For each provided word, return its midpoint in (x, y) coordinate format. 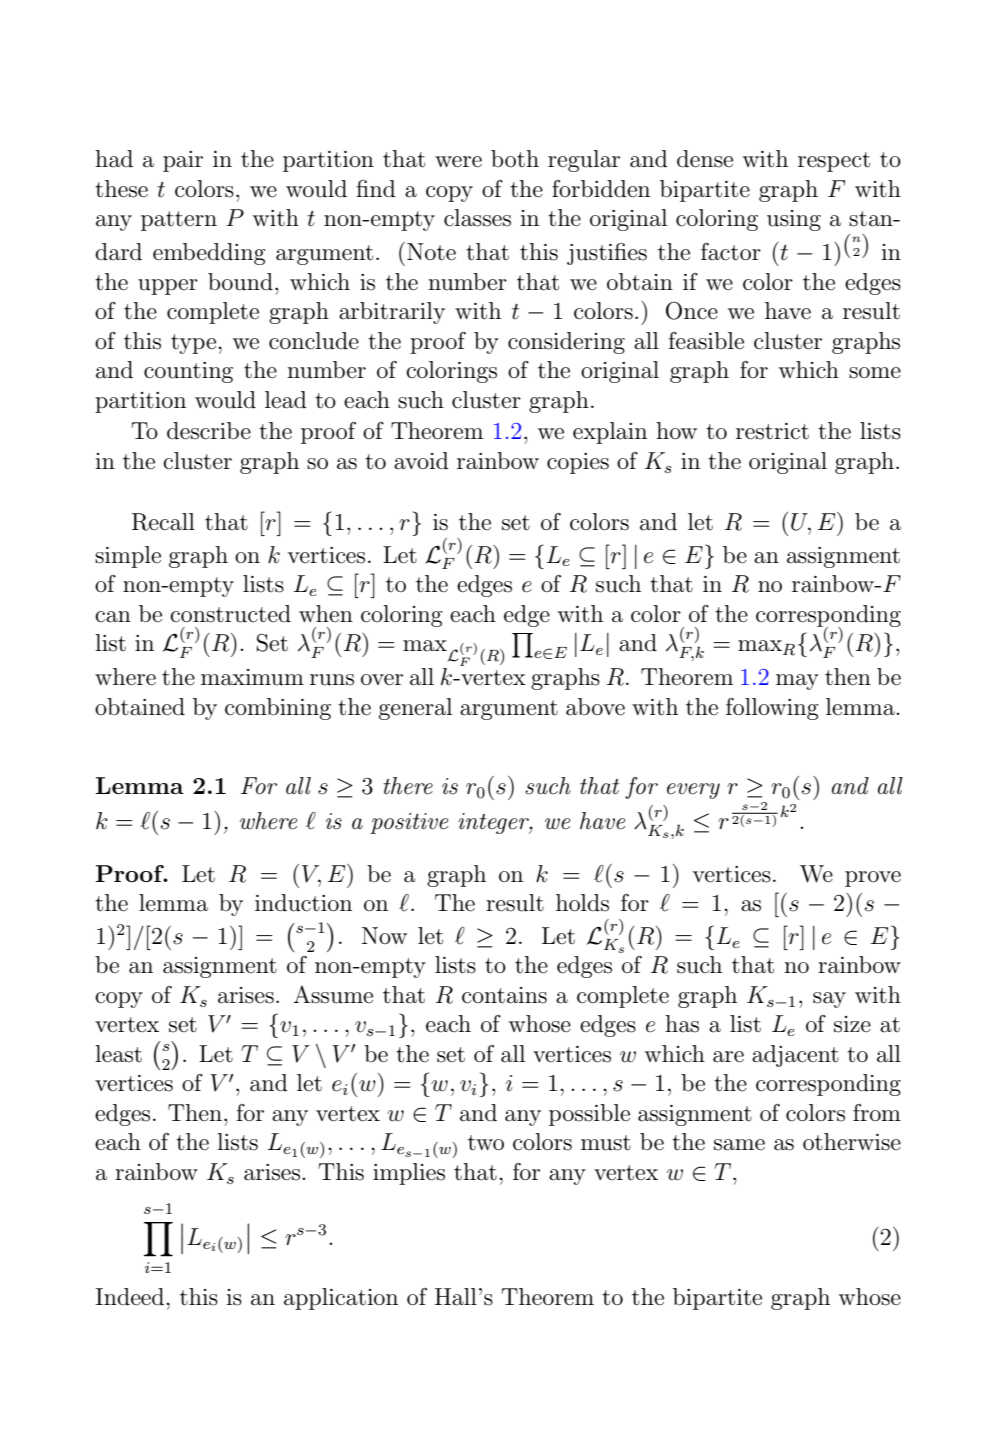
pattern (179, 221)
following (772, 709)
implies (409, 1174)
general (415, 709)
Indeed (131, 1297)
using (794, 220)
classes (477, 218)
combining (278, 709)
